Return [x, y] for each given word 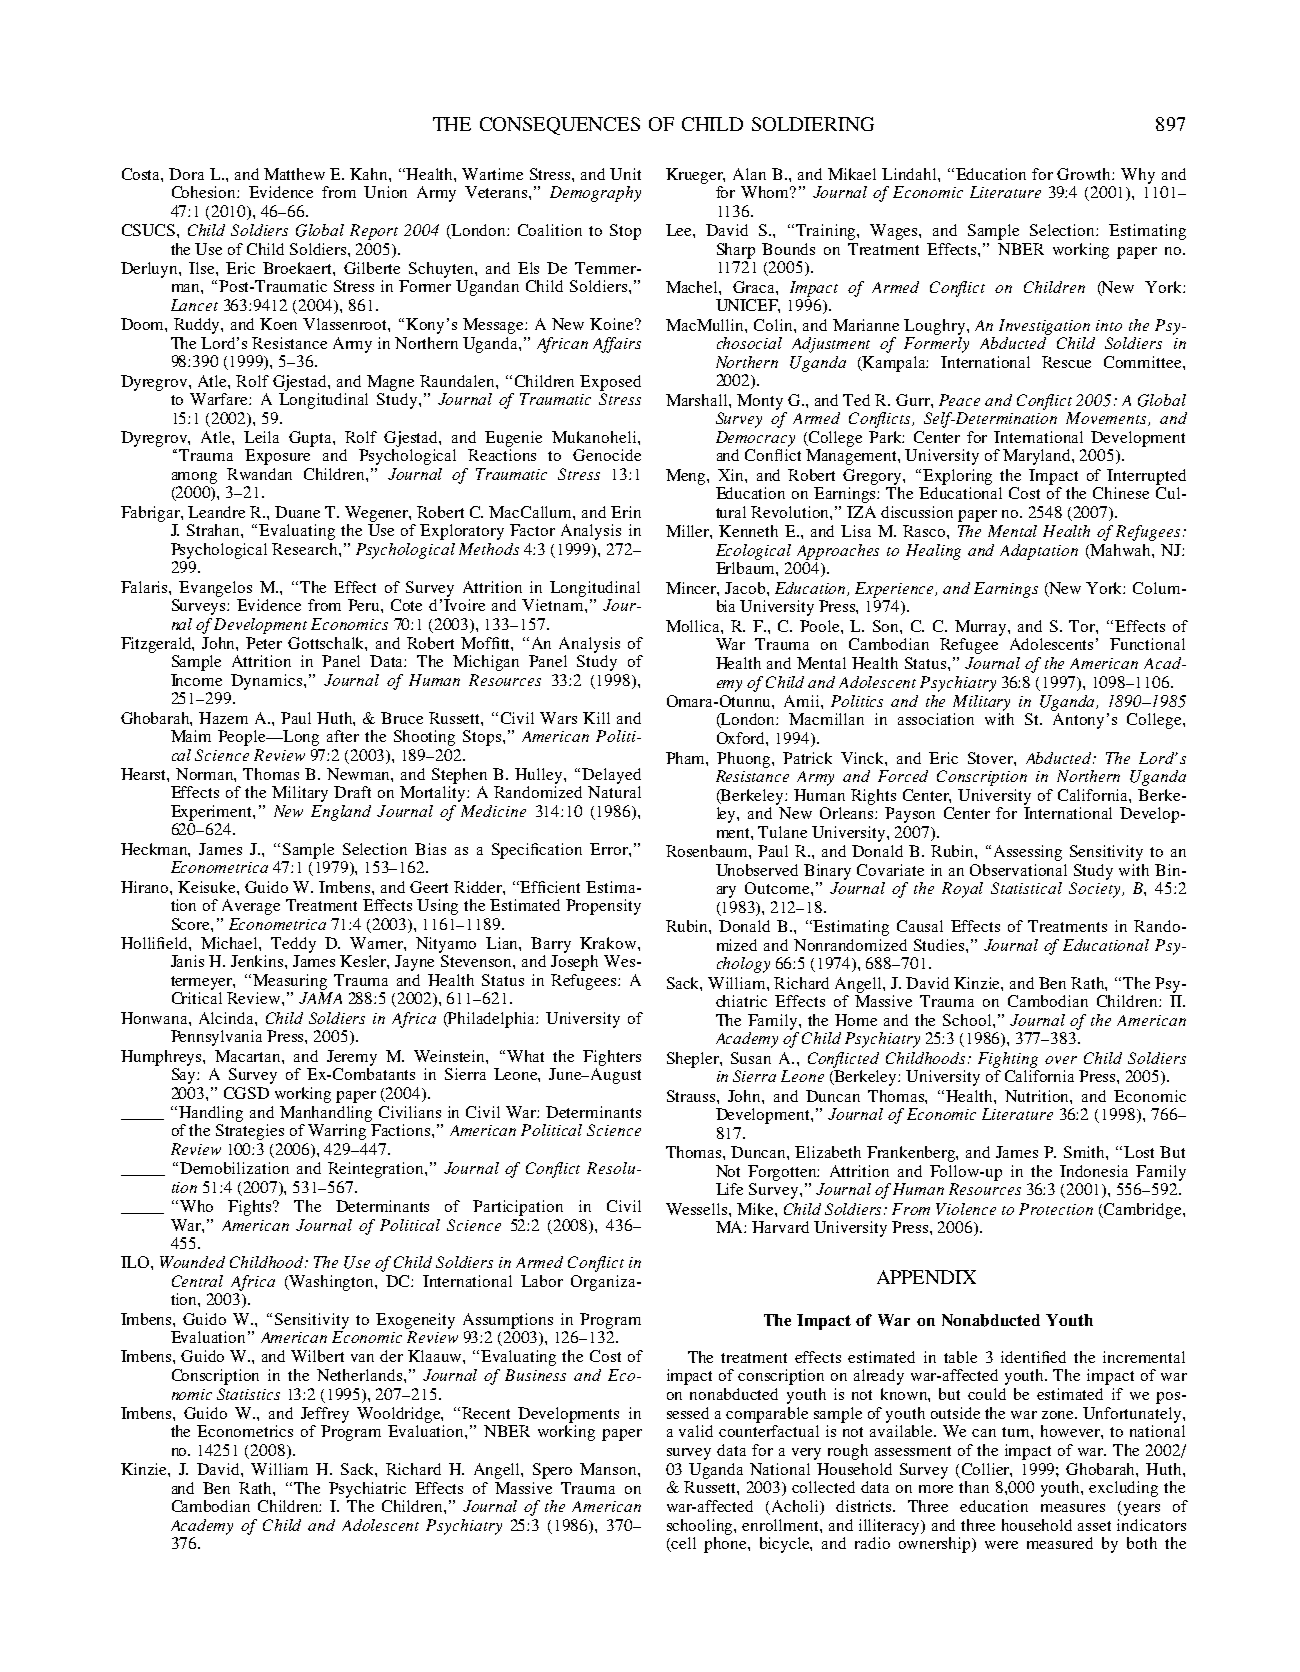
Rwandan [259, 474]
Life [729, 1189]
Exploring [957, 477]
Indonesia [1094, 1171]
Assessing [1028, 853]
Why [1138, 176]
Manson [609, 1469]
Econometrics [245, 1431]
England [341, 813]
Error [610, 849]
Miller [689, 532]
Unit [625, 174]
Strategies [250, 1132]
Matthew [294, 174]
